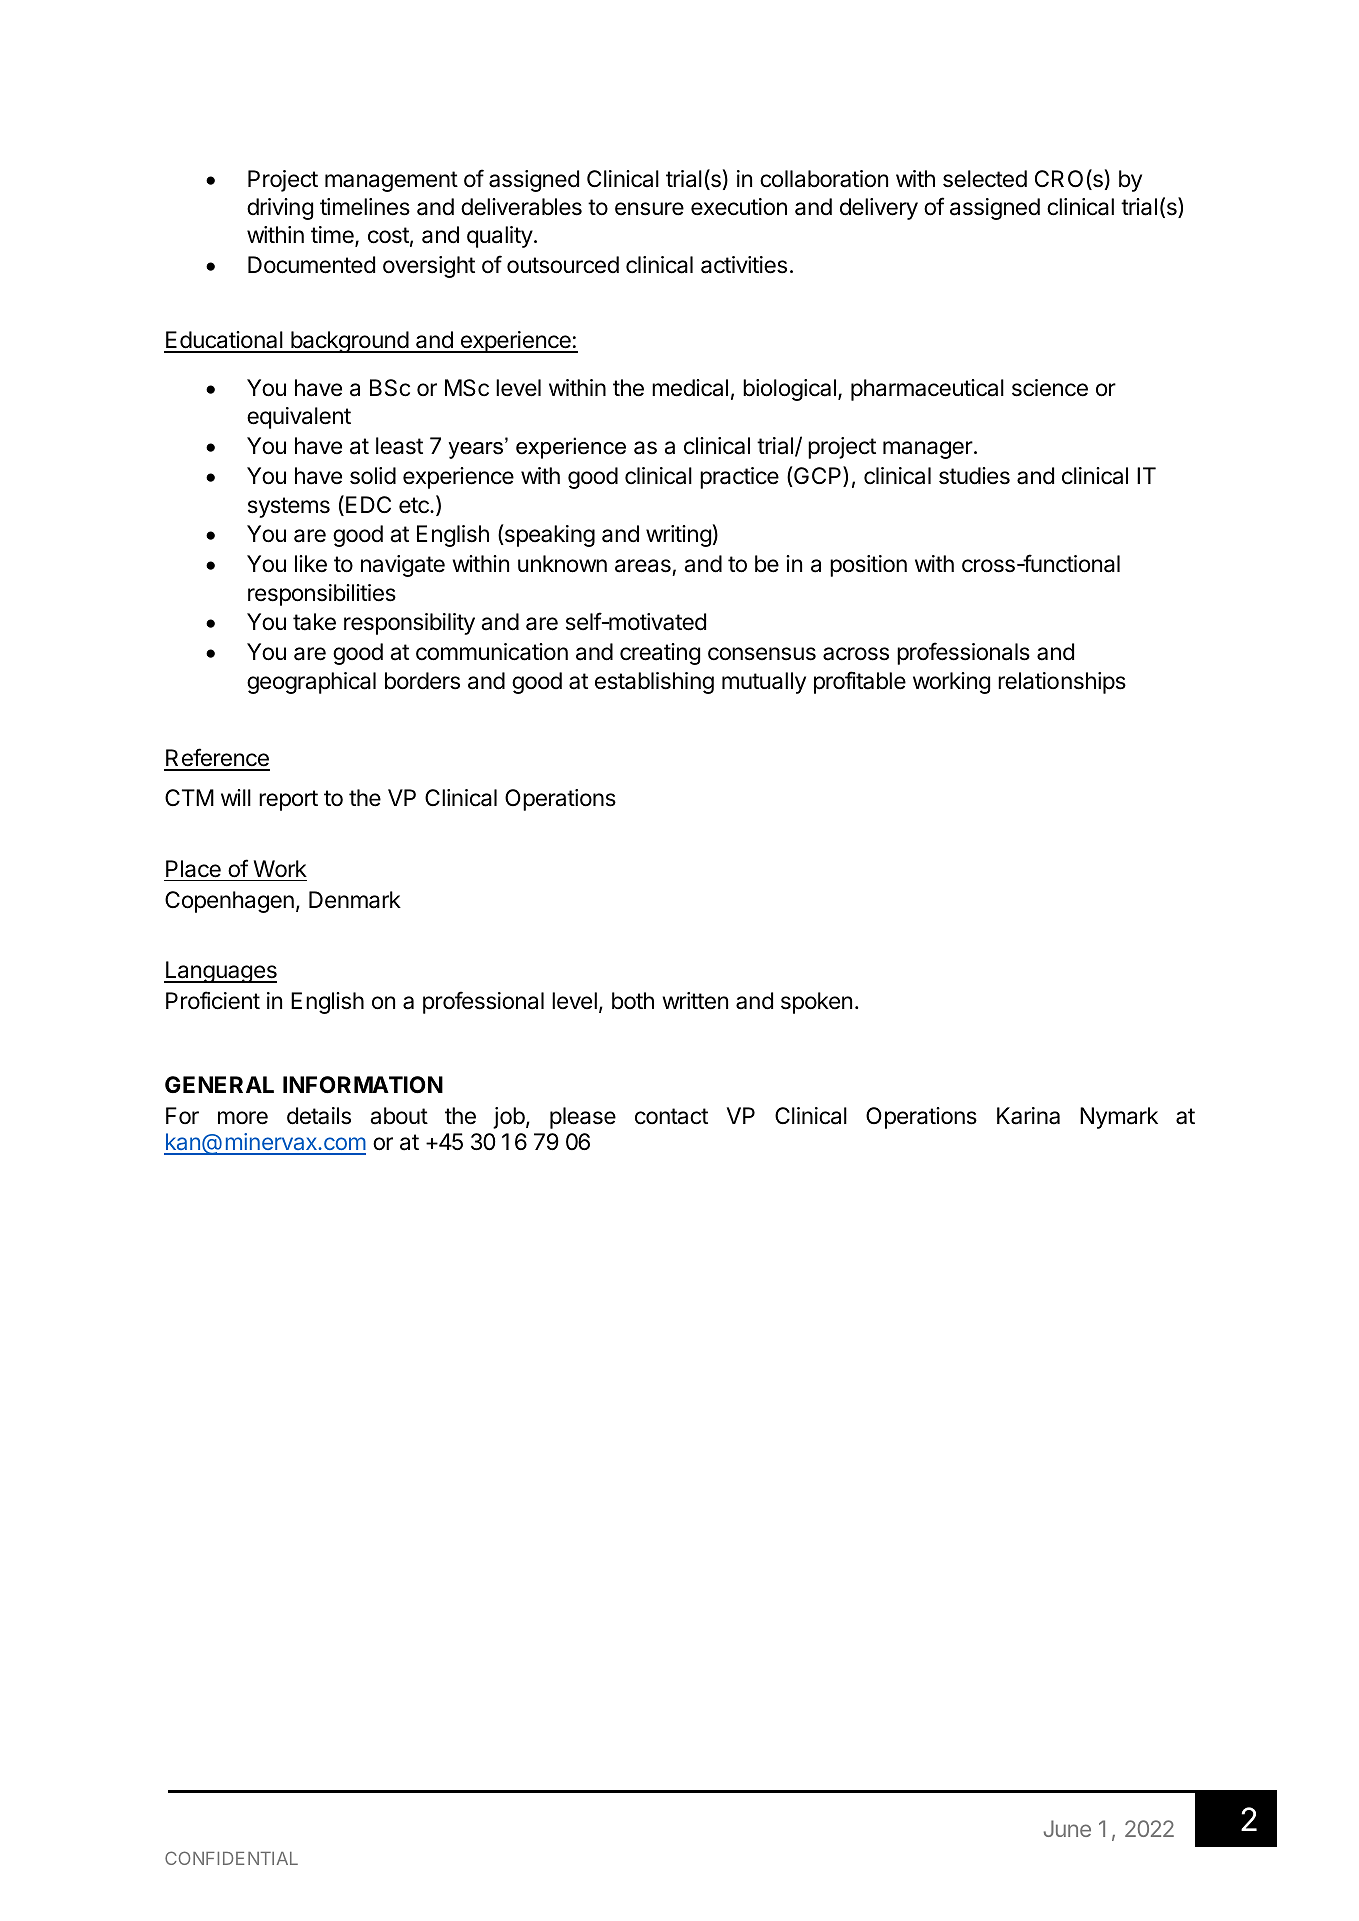 The height and width of the screenshot is (1921, 1359). I want to click on both, so click(633, 1000).
